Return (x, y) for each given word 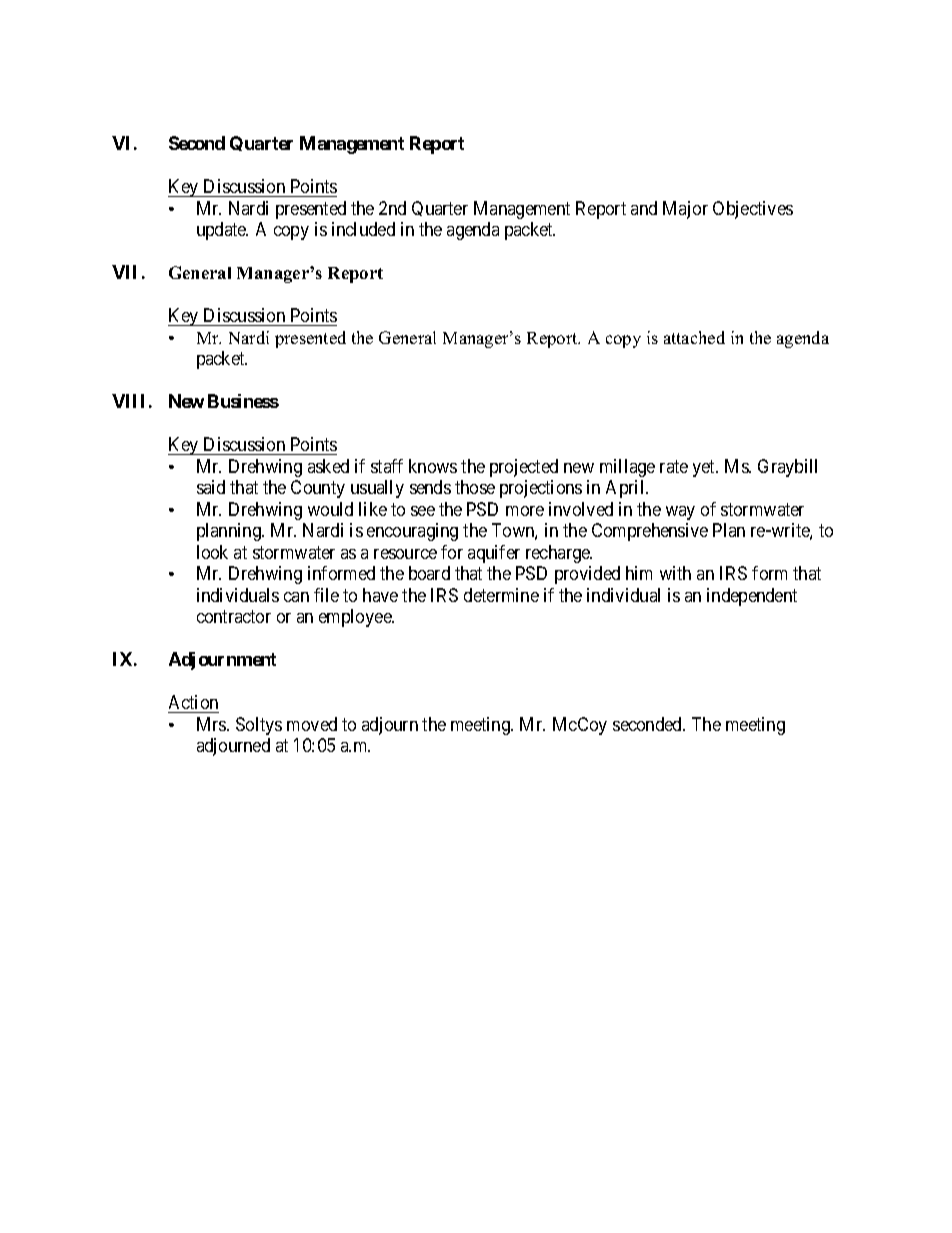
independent (752, 597)
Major (685, 210)
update (222, 231)
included (363, 229)
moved (312, 724)
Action (193, 702)
